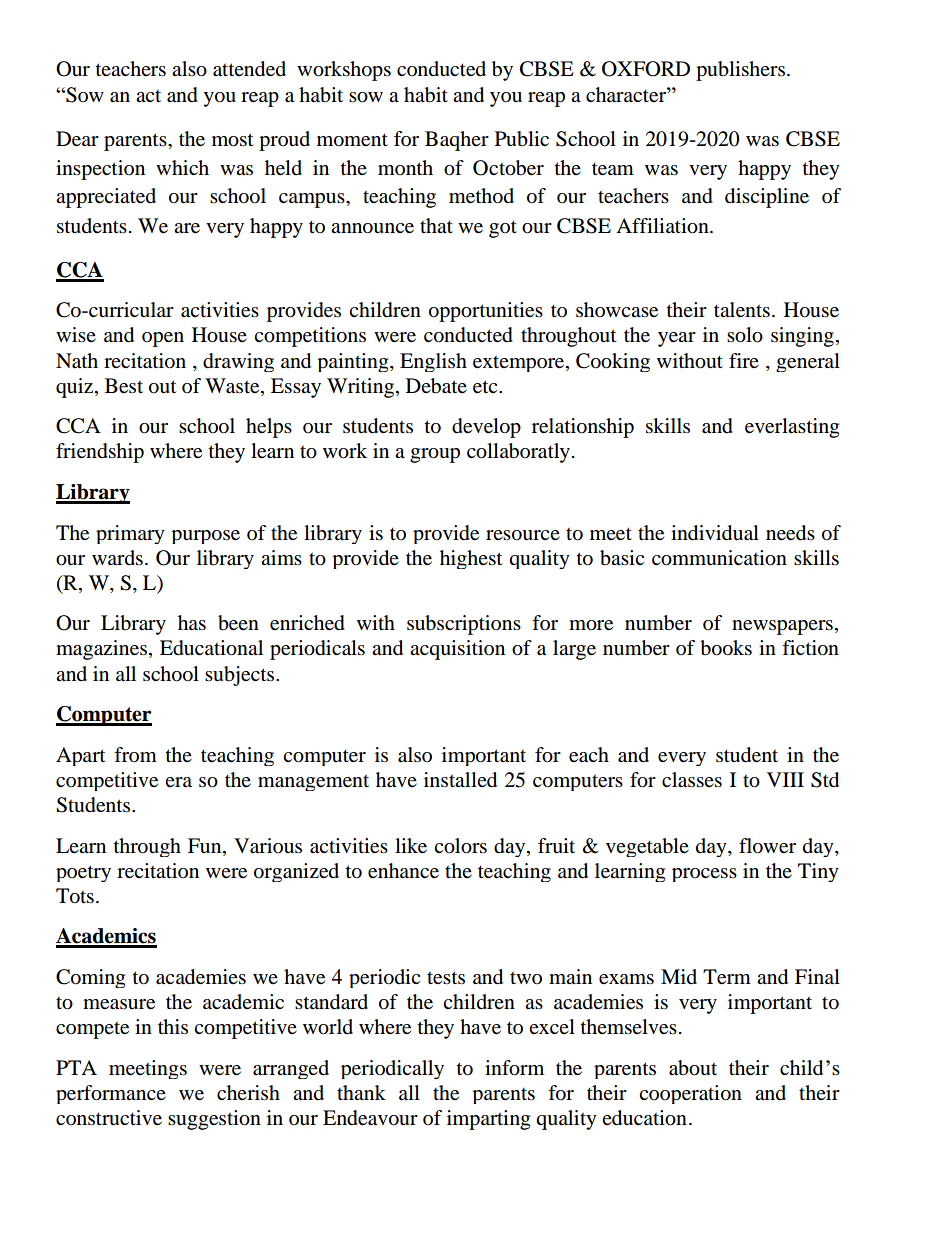 This screenshot has height=1233, width=952. What do you see at coordinates (692, 780) in the screenshot?
I see `classes` at bounding box center [692, 780].
